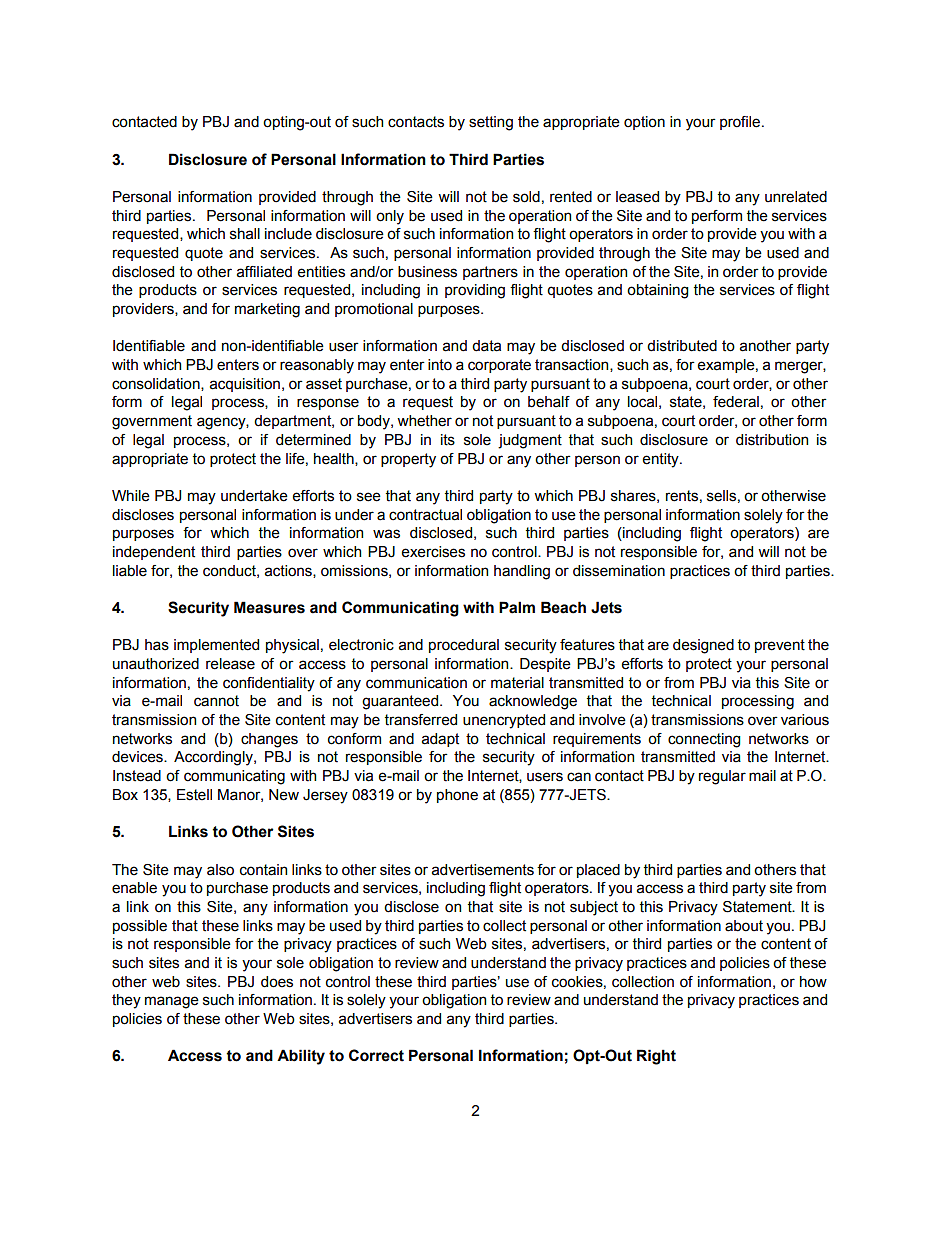 Image resolution: width=952 pixels, height=1233 pixels. Describe the element at coordinates (172, 1002) in the page. I see `manage` at that location.
